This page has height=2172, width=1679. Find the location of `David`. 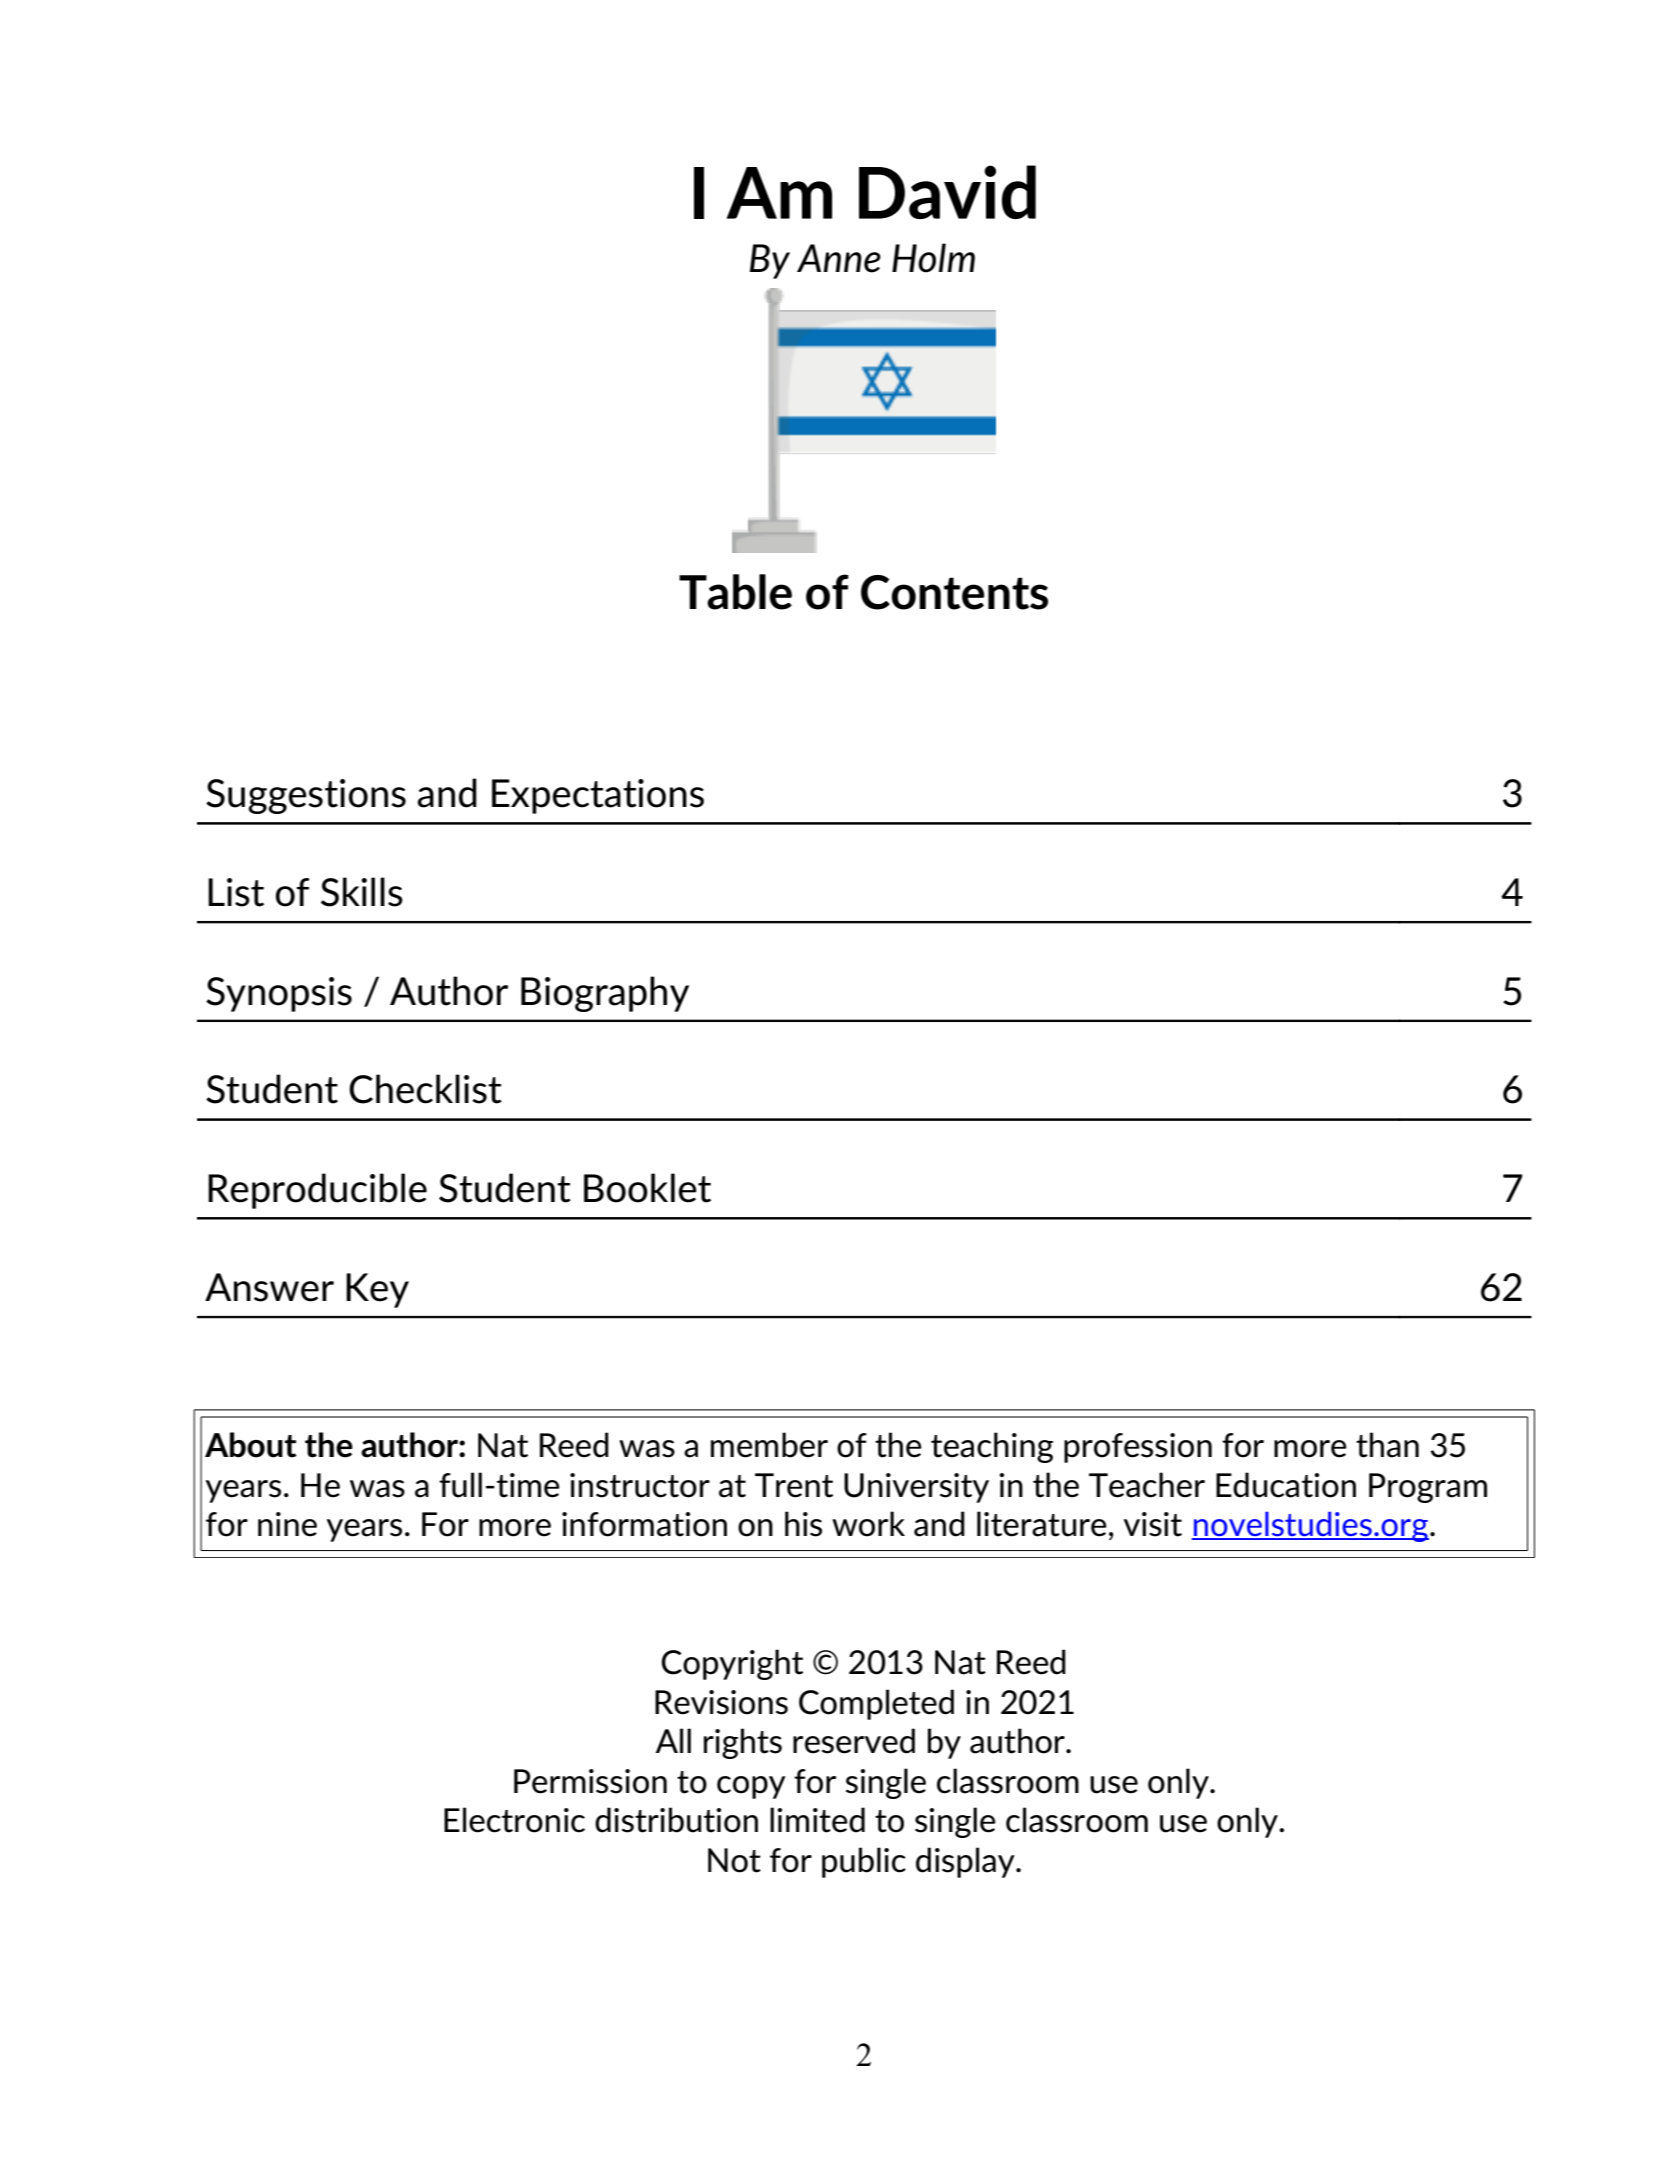

David is located at coordinates (947, 192).
